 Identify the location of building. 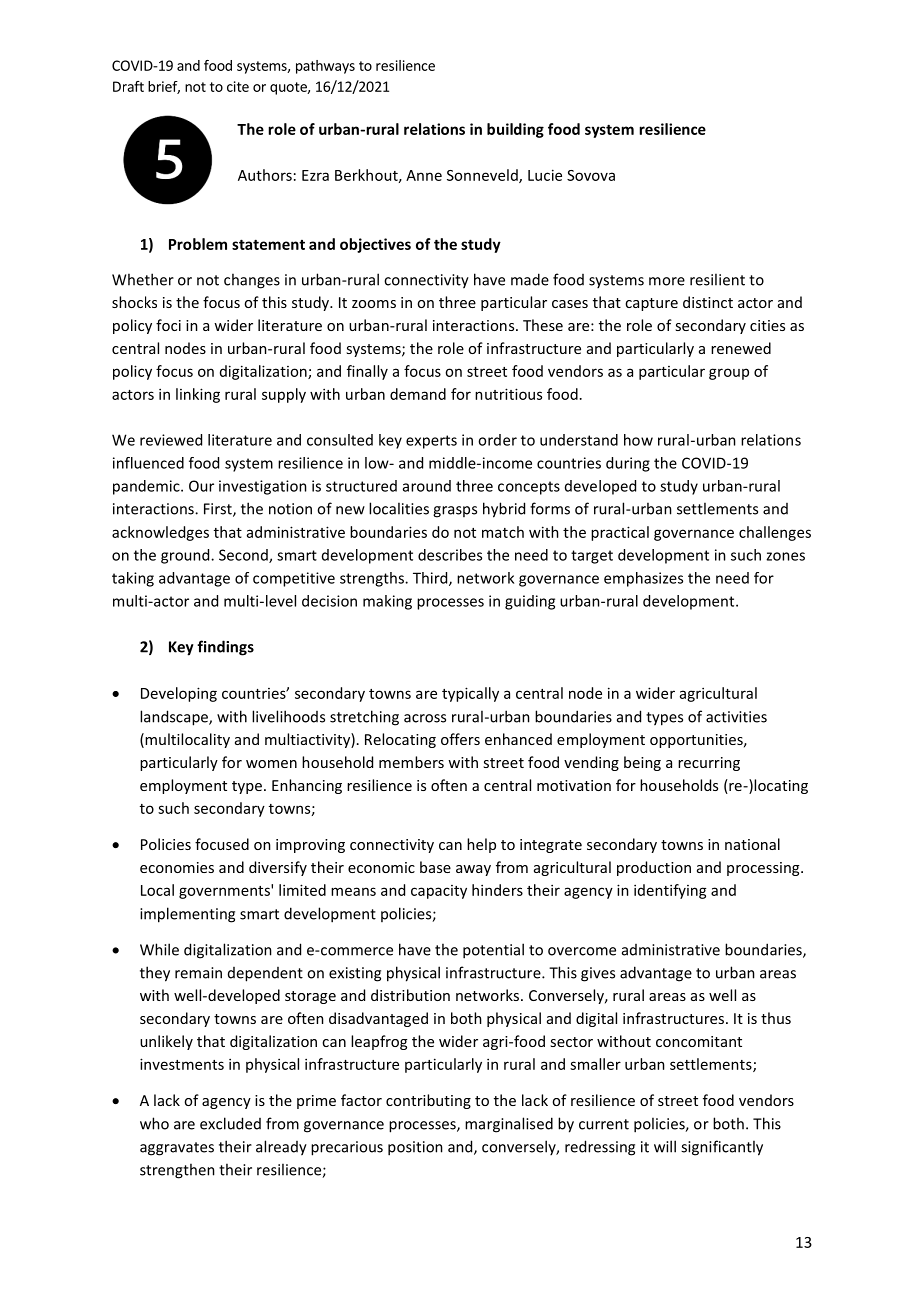
(515, 130).
